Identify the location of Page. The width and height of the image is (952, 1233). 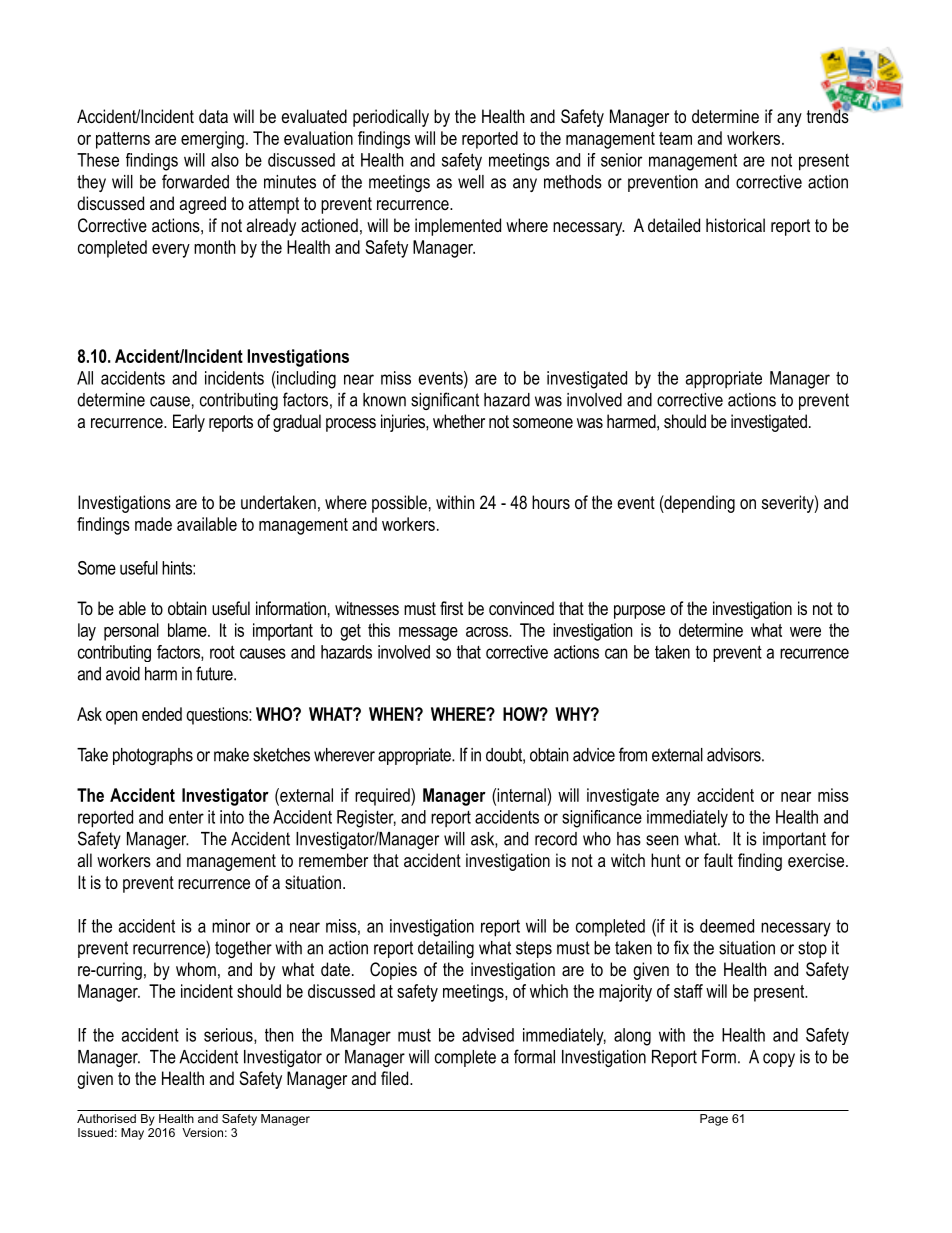
(714, 1120).
